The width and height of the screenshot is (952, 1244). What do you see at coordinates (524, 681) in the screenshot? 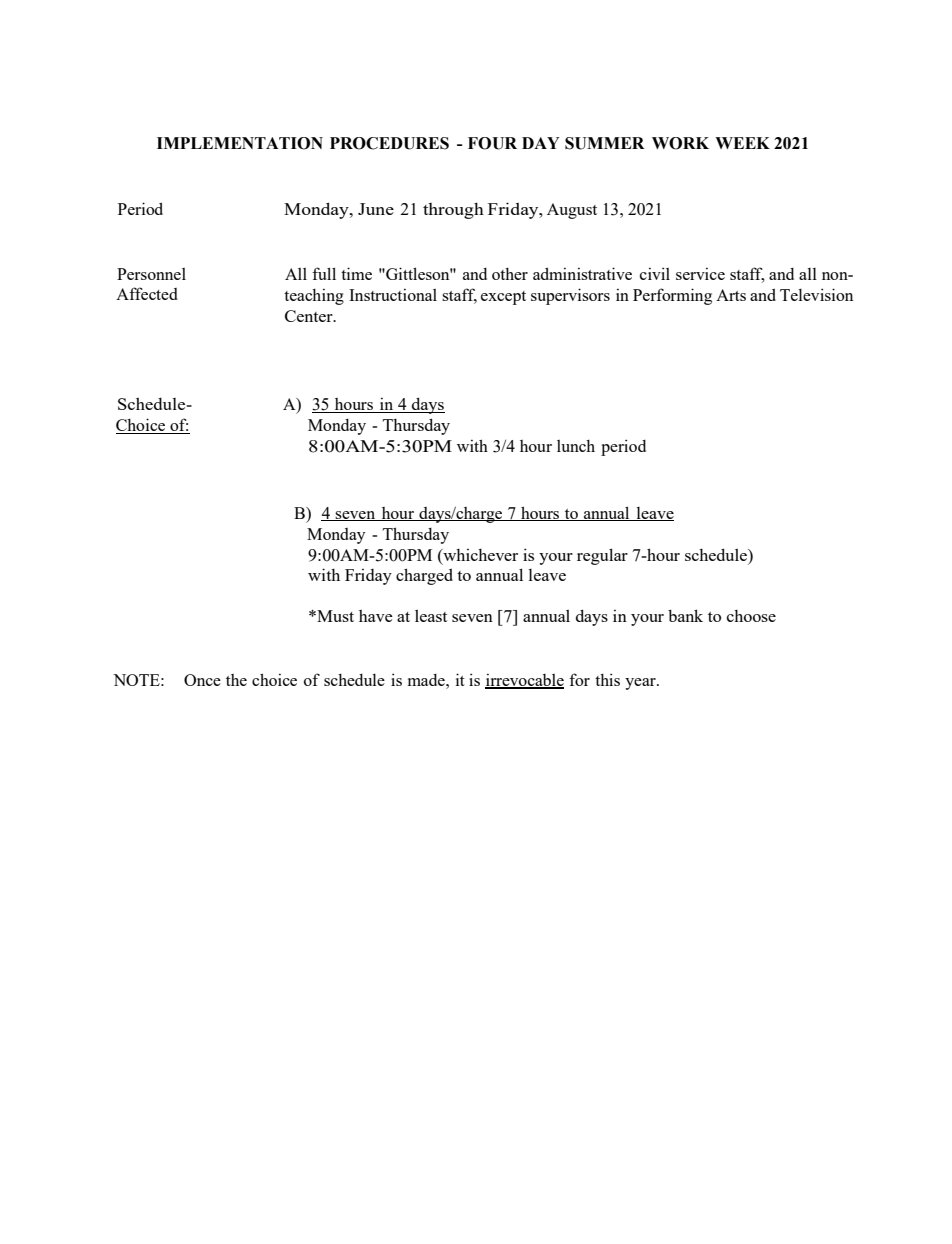
I see `irrevocable` at bounding box center [524, 681].
